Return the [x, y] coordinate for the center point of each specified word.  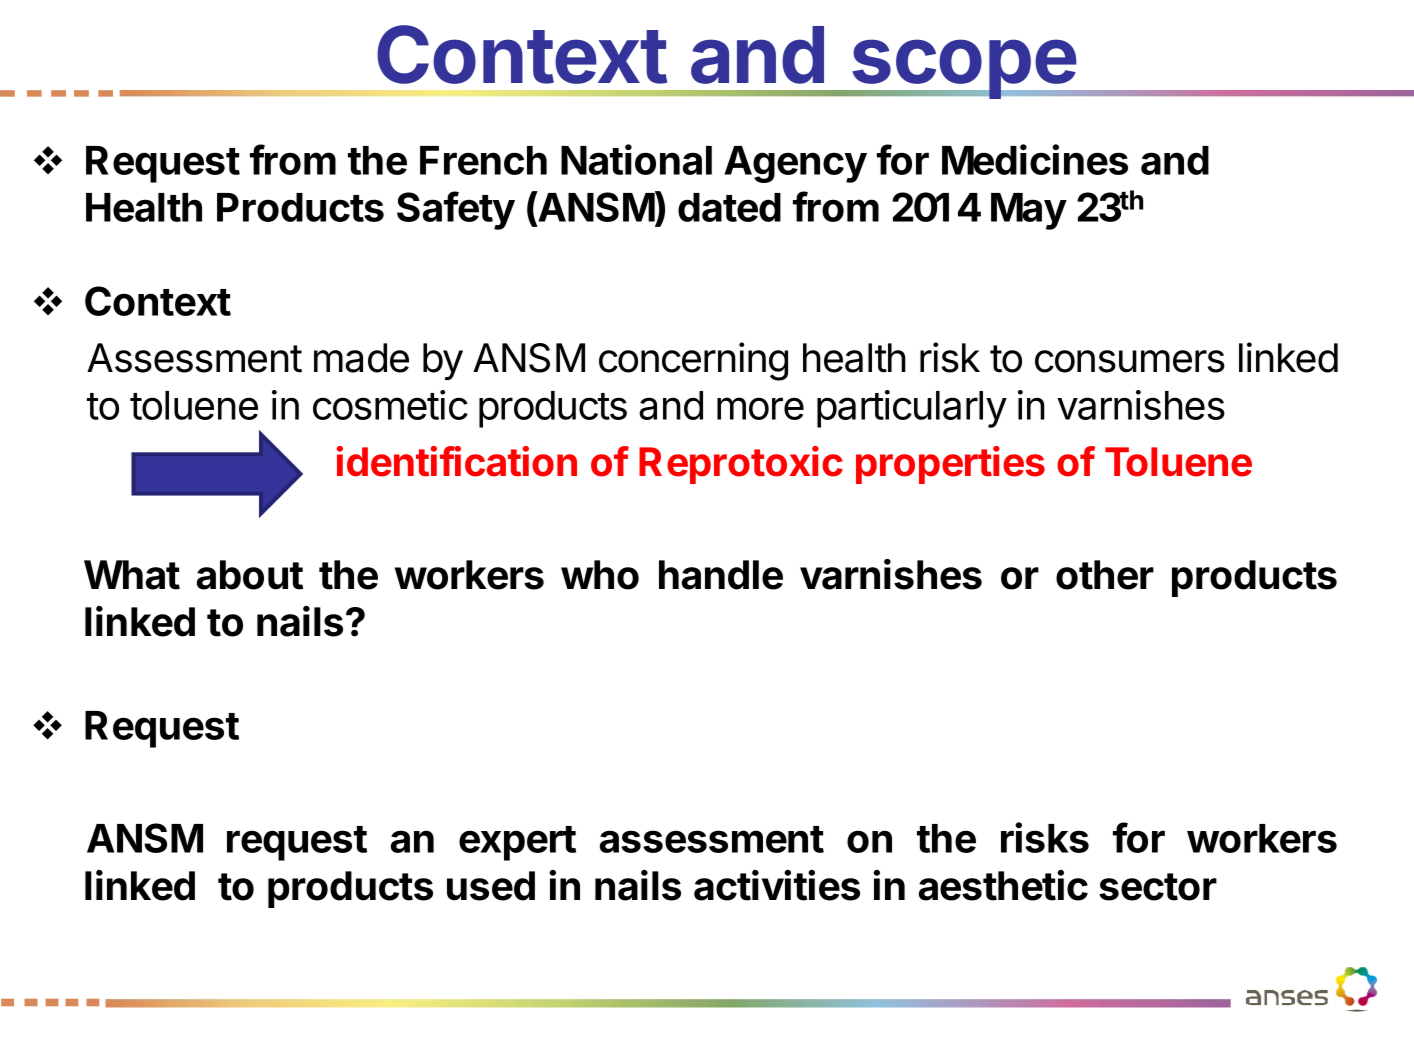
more [760, 408]
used [491, 886]
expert [517, 843]
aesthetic [1003, 885]
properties [950, 465]
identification [457, 461]
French [483, 160]
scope [963, 69]
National [636, 159]
